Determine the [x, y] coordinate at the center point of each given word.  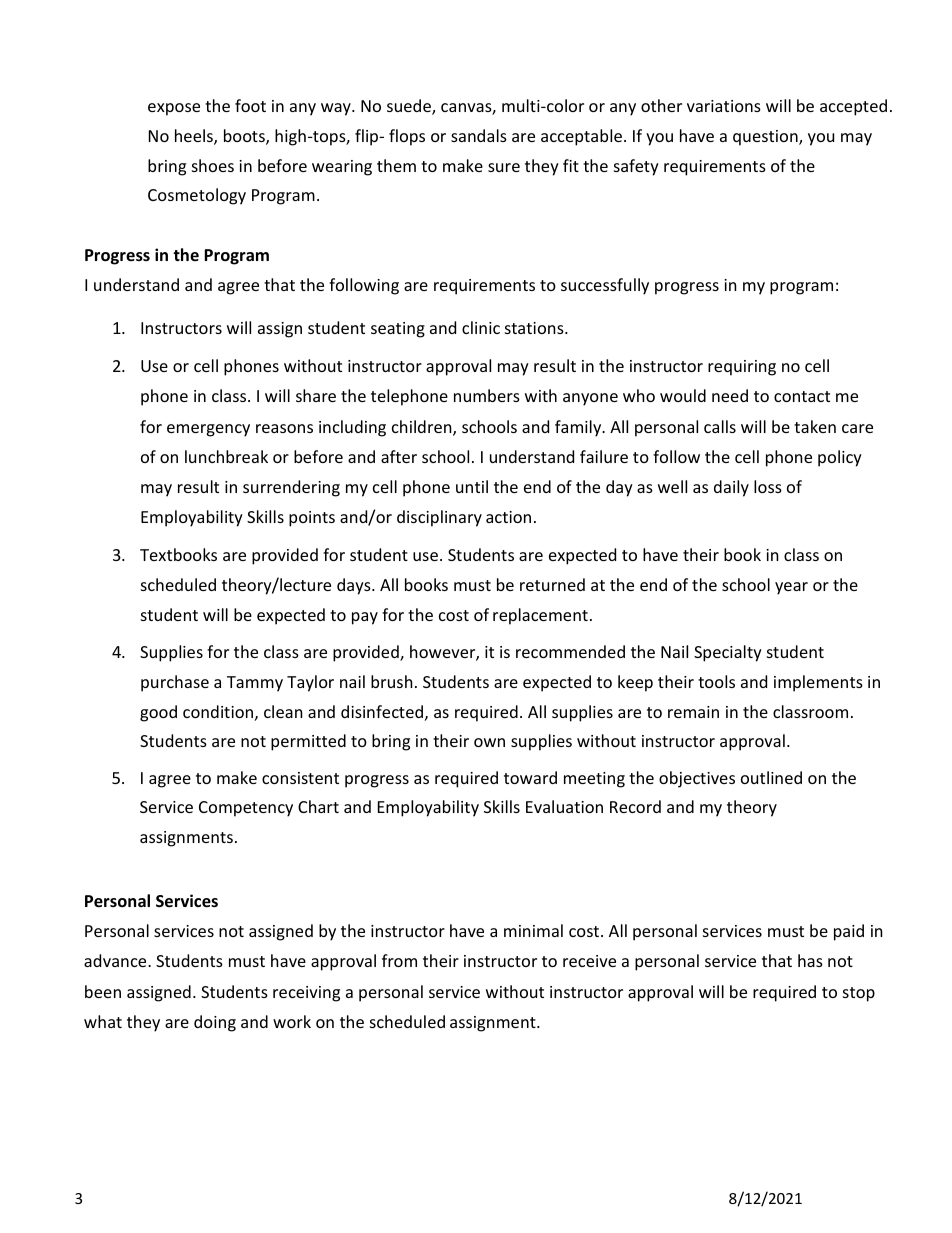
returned [552, 584]
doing [215, 1023]
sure [504, 167]
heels [195, 137]
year [791, 588]
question [766, 138]
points [312, 519]
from [399, 960]
